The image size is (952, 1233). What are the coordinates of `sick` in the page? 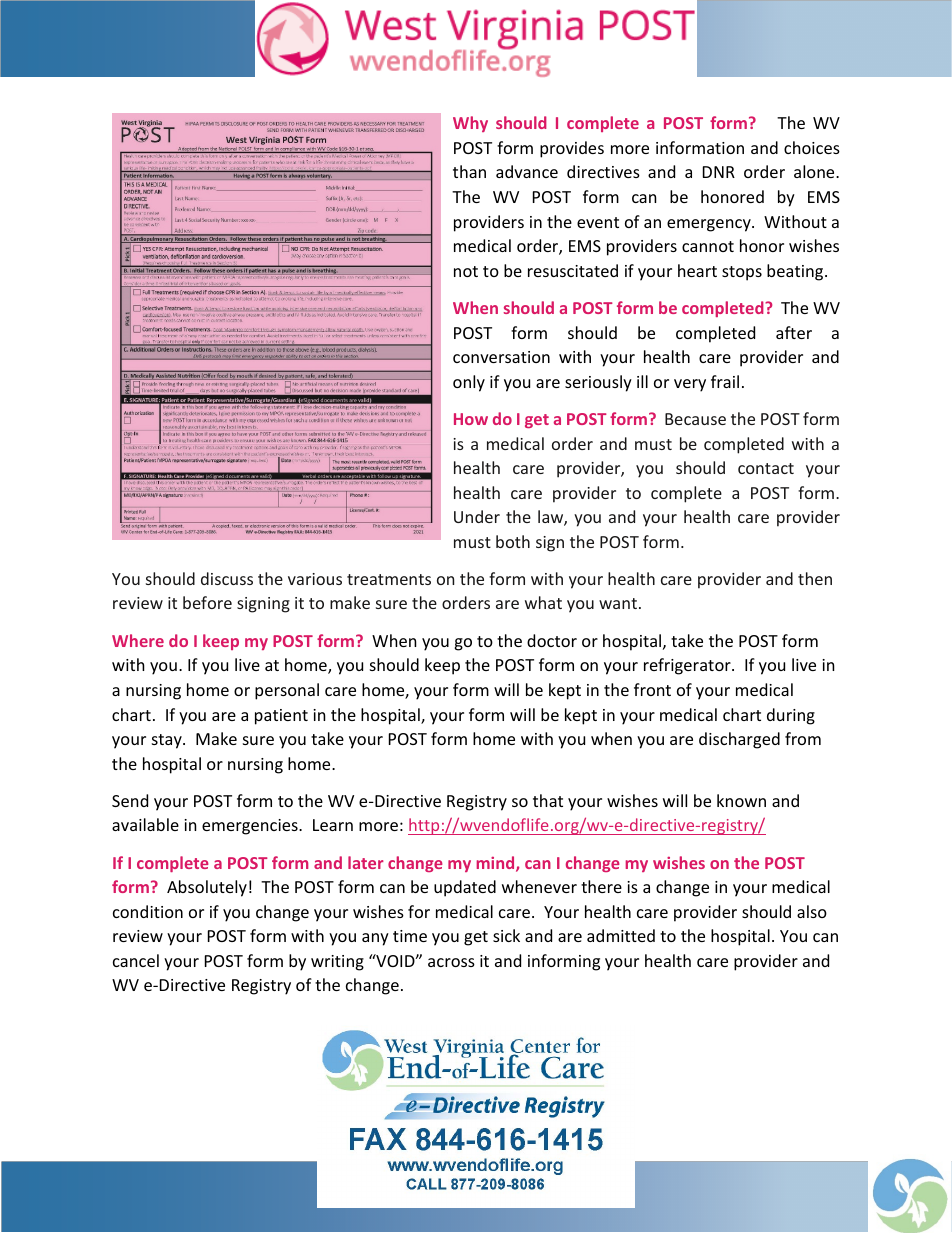 It's located at (506, 935).
